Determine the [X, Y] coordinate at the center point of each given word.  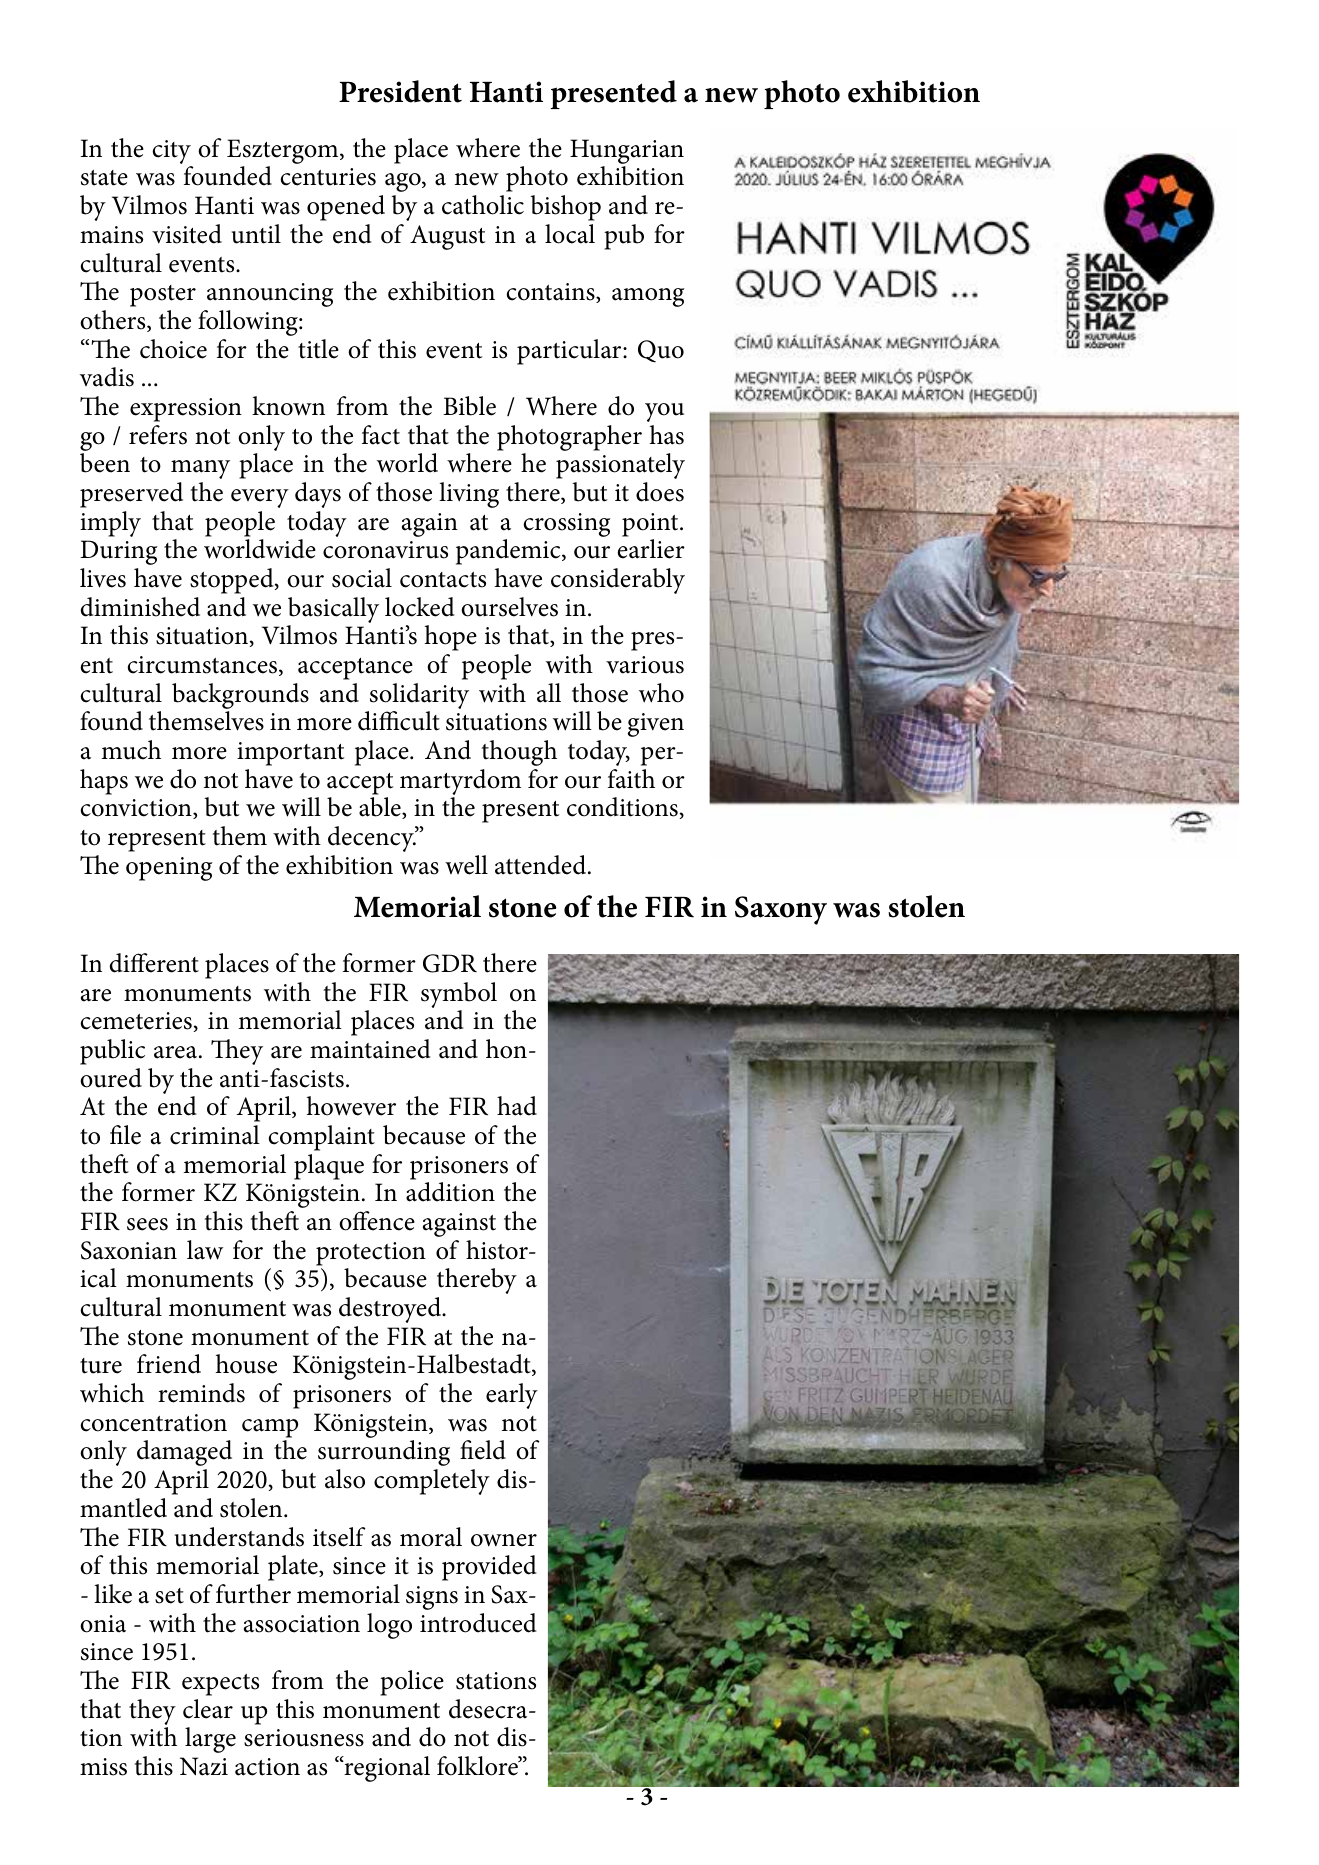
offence [377, 1221]
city [172, 153]
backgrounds [240, 697]
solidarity [418, 697]
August [447, 237]
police [412, 1683]
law [205, 1250]
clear [208, 1709]
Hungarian [627, 153]
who [661, 693]
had [517, 1106]
